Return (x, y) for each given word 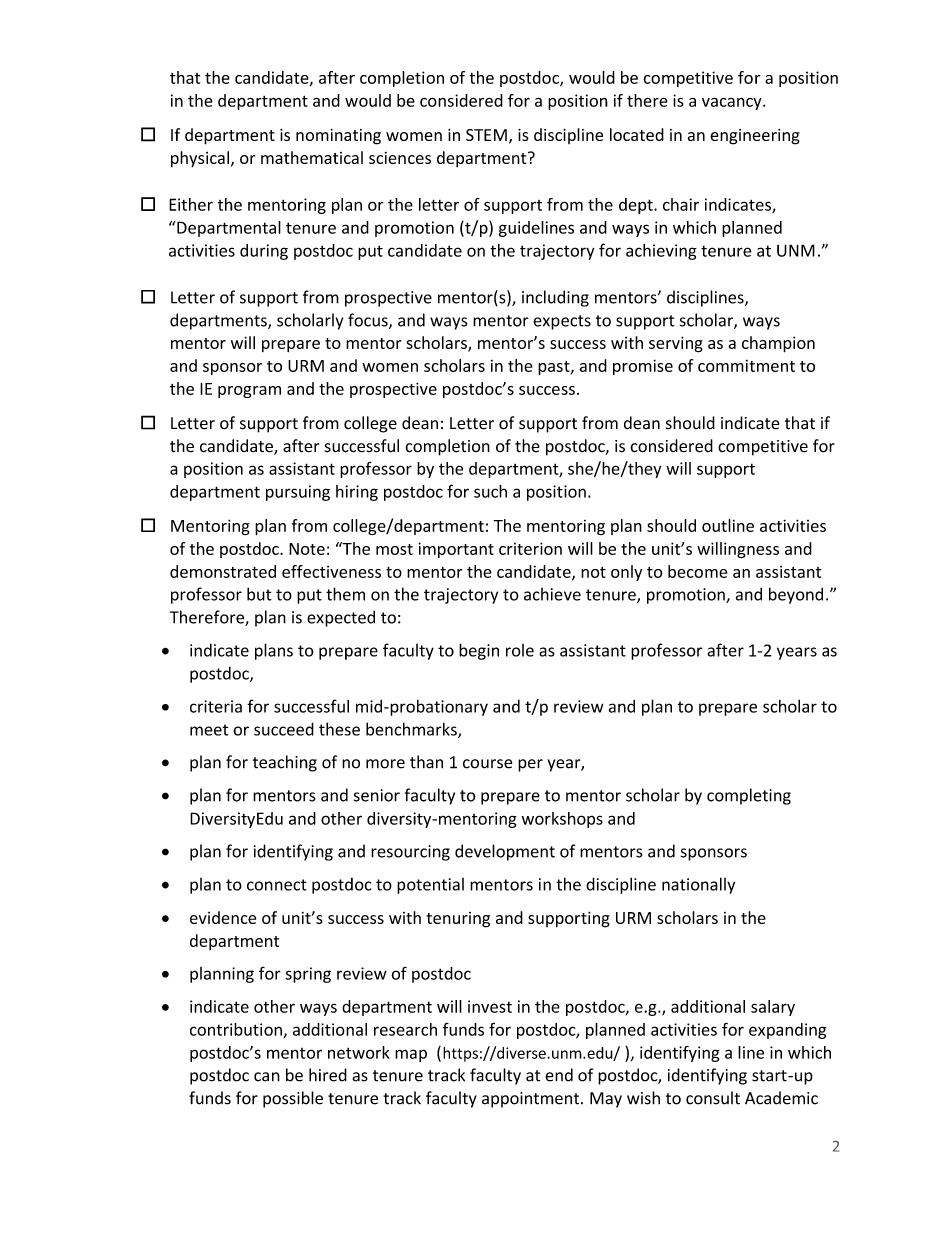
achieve (552, 594)
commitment (746, 365)
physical (200, 159)
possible (293, 1099)
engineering (755, 137)
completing (749, 796)
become (698, 571)
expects (562, 322)
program (249, 392)
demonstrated (223, 571)
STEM (486, 135)
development (505, 852)
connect (277, 885)
